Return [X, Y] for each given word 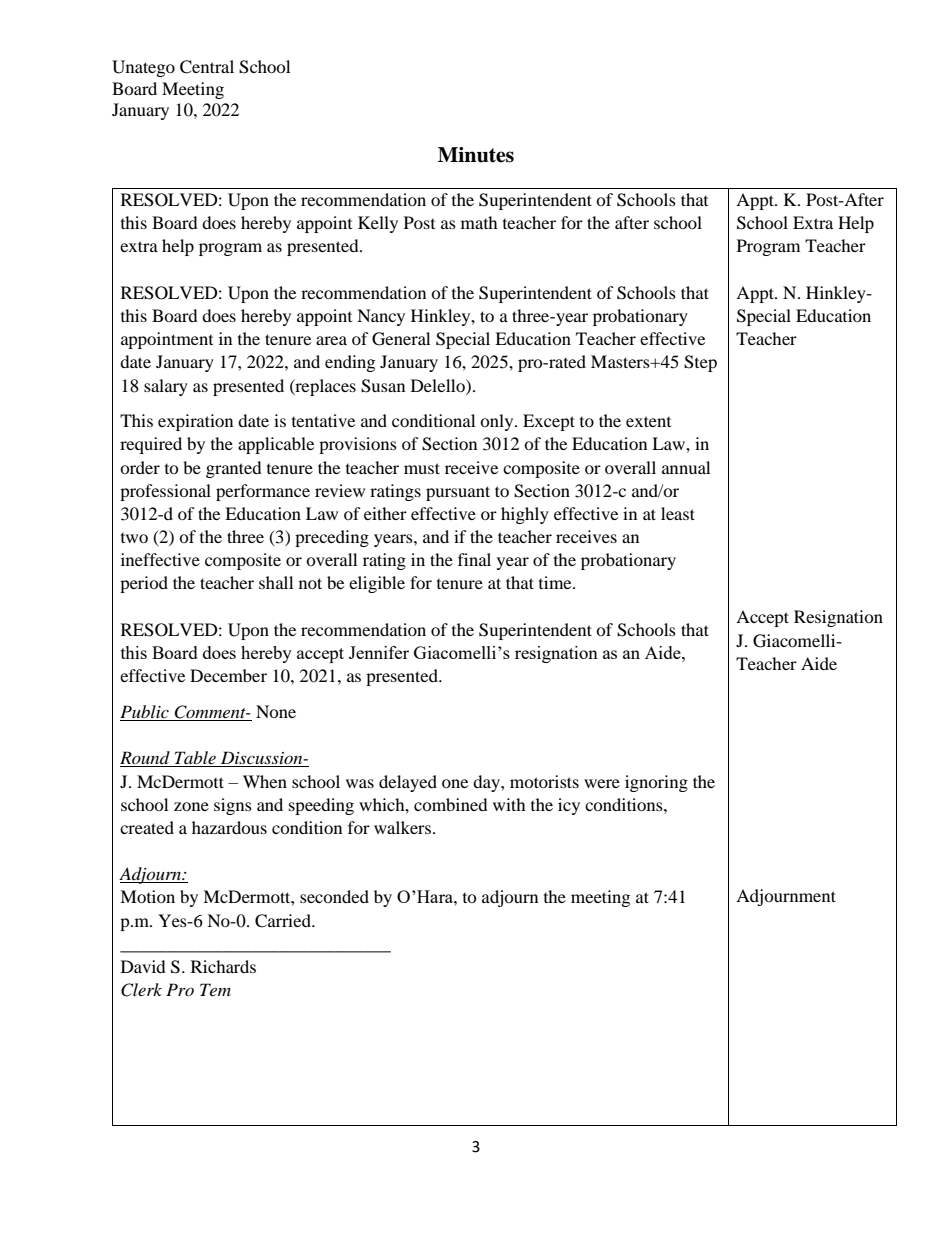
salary [166, 387]
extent [648, 421]
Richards [223, 966]
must [422, 468]
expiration [195, 422]
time [556, 582]
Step [700, 363]
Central [207, 67]
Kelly [378, 224]
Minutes [476, 155]
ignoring [656, 783]
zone [191, 806]
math [479, 222]
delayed [408, 783]
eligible [377, 584]
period [144, 584]
